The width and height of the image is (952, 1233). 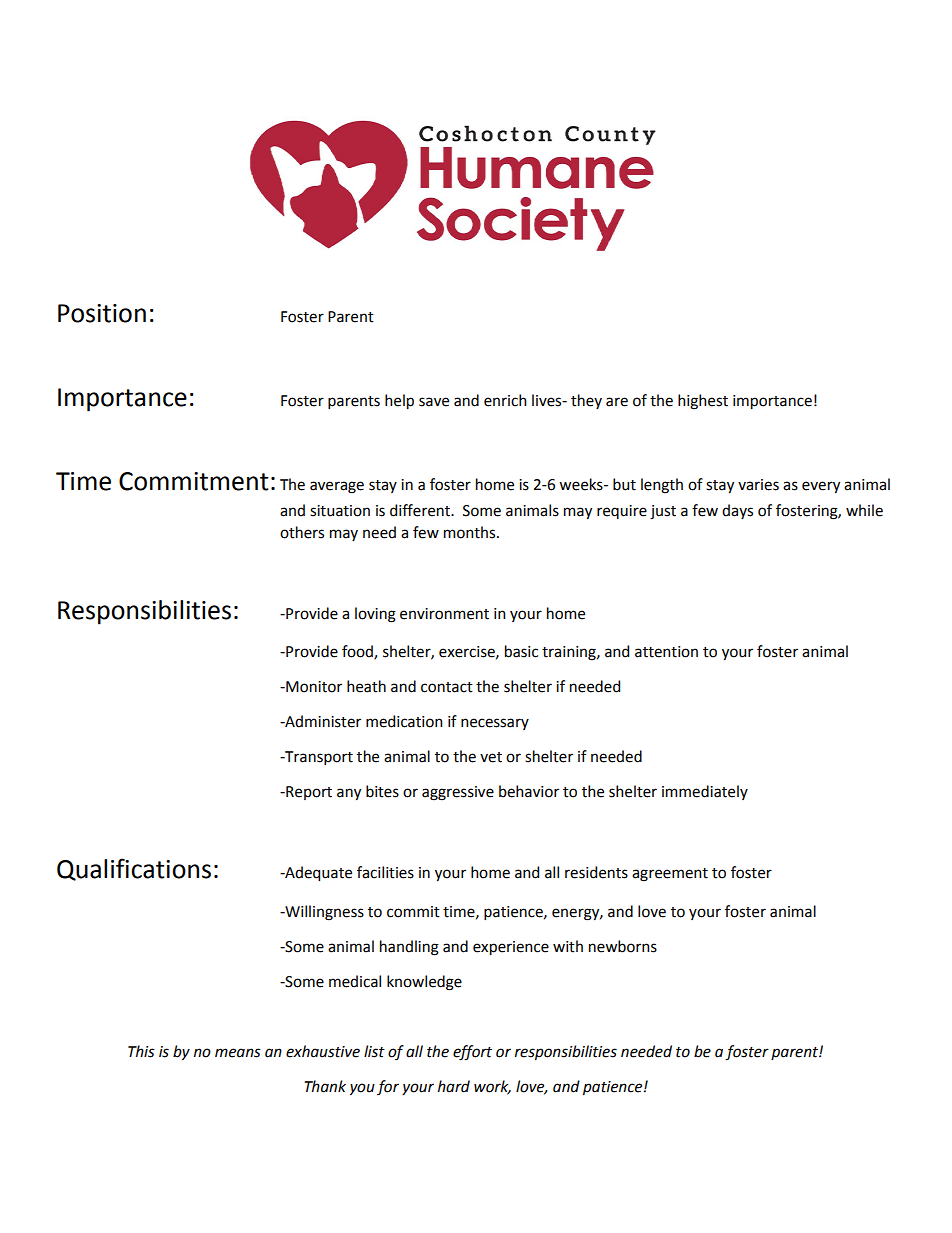 What do you see at coordinates (472, 1053) in the image?
I see `effort` at bounding box center [472, 1053].
